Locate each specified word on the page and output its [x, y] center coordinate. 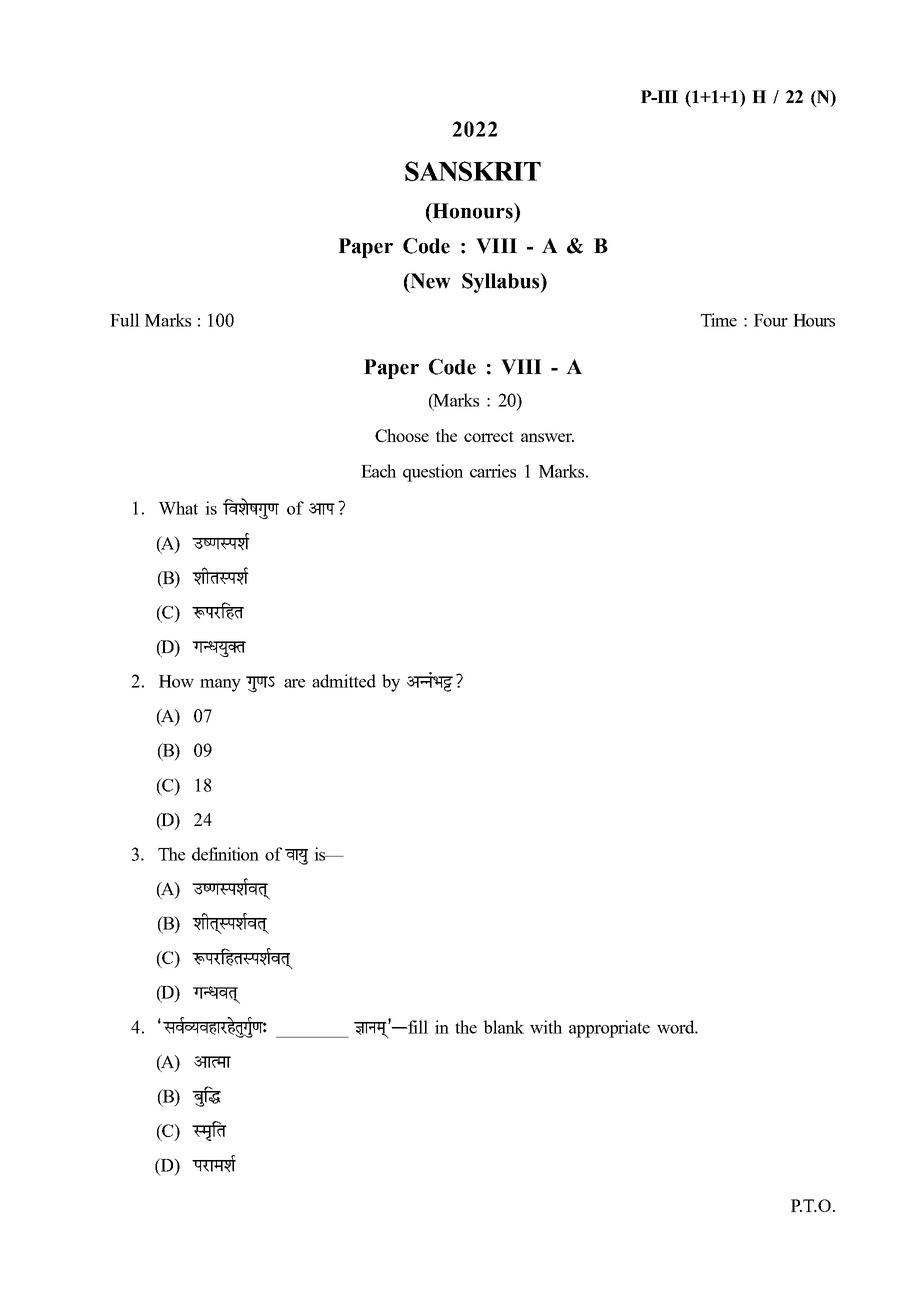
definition [225, 854]
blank [504, 1027]
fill [417, 1027]
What [178, 508]
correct [489, 436]
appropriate [609, 1029]
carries [493, 471]
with [546, 1027]
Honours [472, 212]
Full [125, 320]
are [294, 683]
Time [719, 320]
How [176, 681]
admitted [344, 681]
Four [771, 320]
